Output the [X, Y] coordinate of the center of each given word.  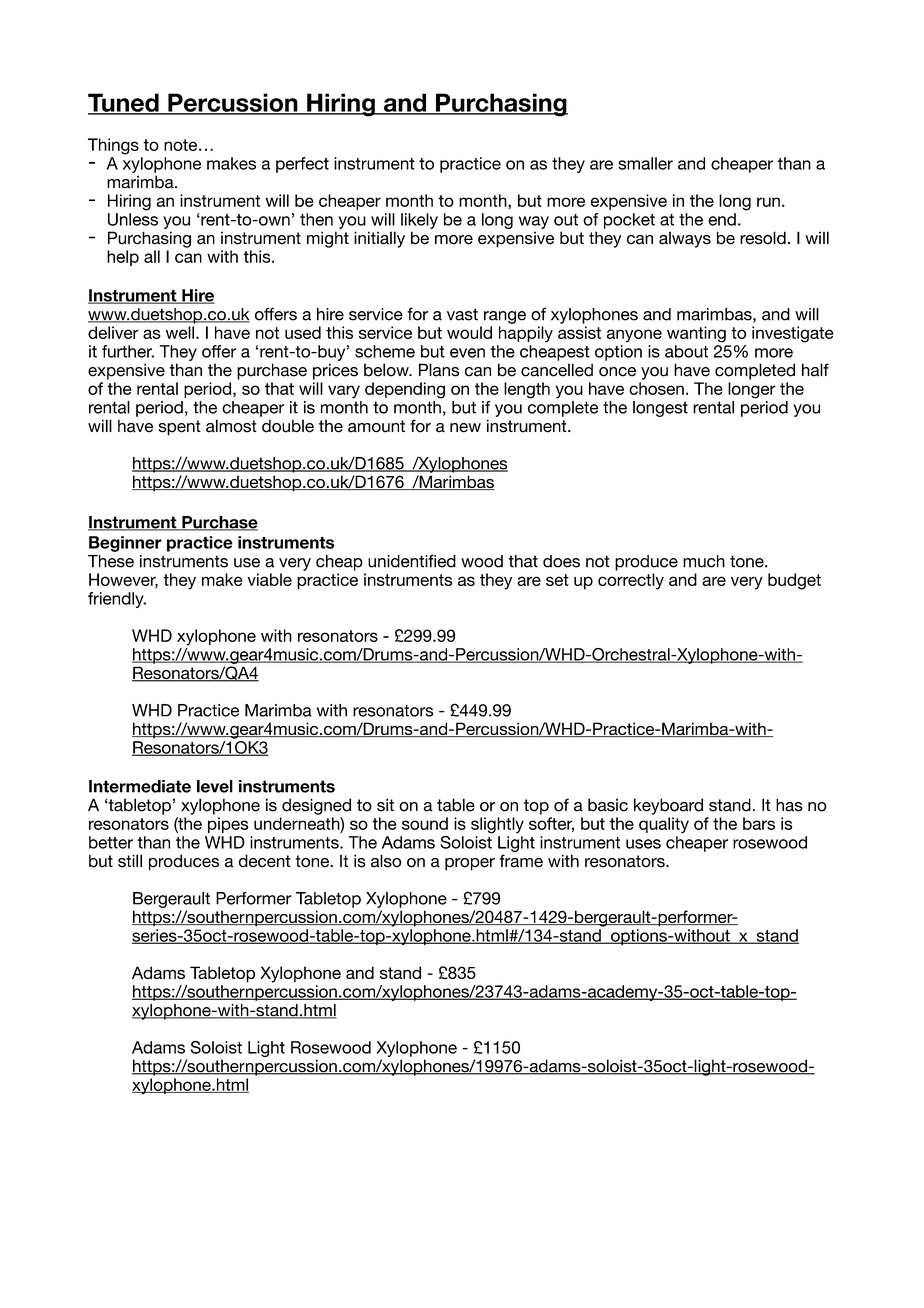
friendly [117, 600]
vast [462, 314]
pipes [228, 825]
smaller [645, 163]
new [465, 428]
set [557, 580]
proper [470, 864]
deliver [113, 332]
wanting [696, 334]
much [704, 561]
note [182, 145]
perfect [302, 165]
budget [794, 581]
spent [179, 428]
